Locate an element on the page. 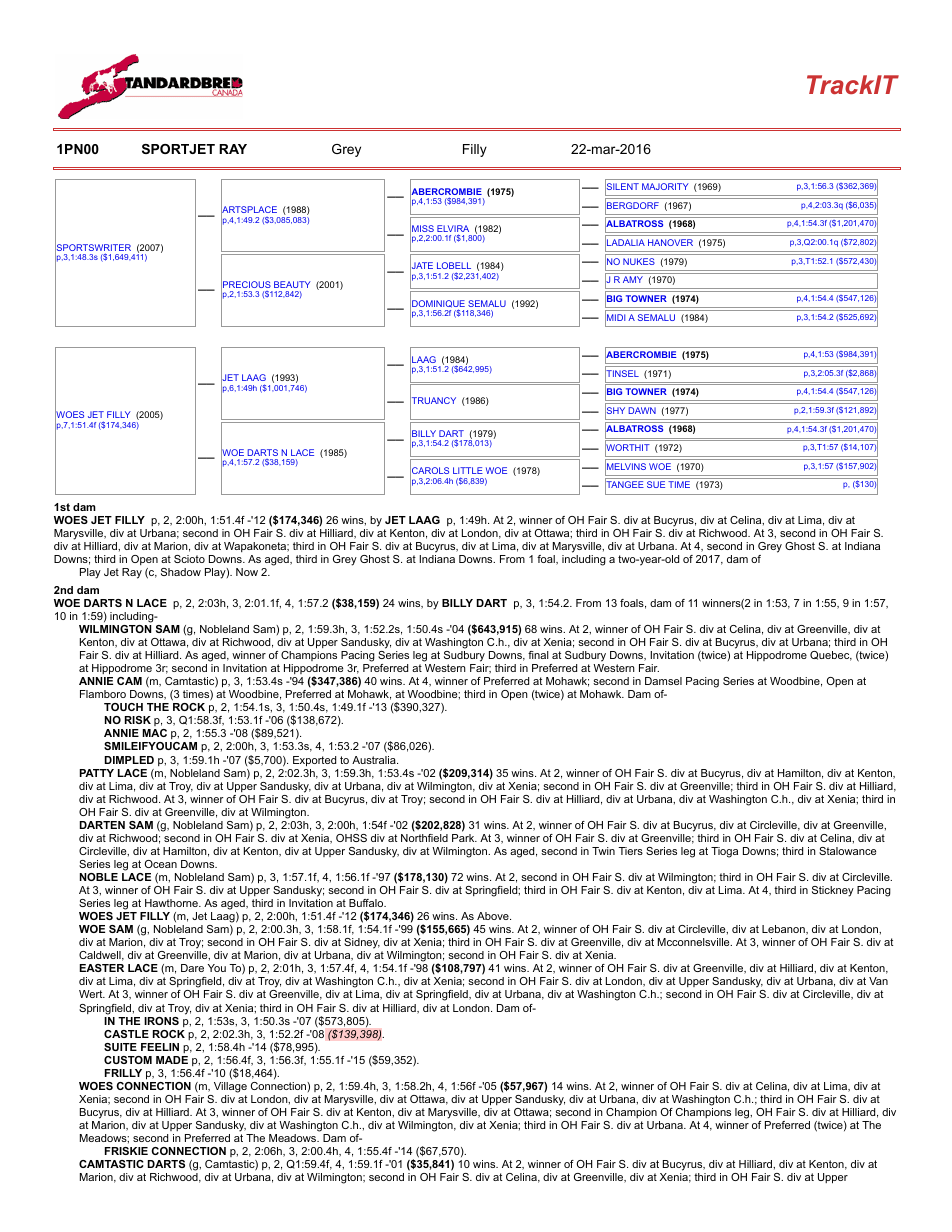 The image size is (952, 1232). SPORTSWRITER is located at coordinates (93, 248).
